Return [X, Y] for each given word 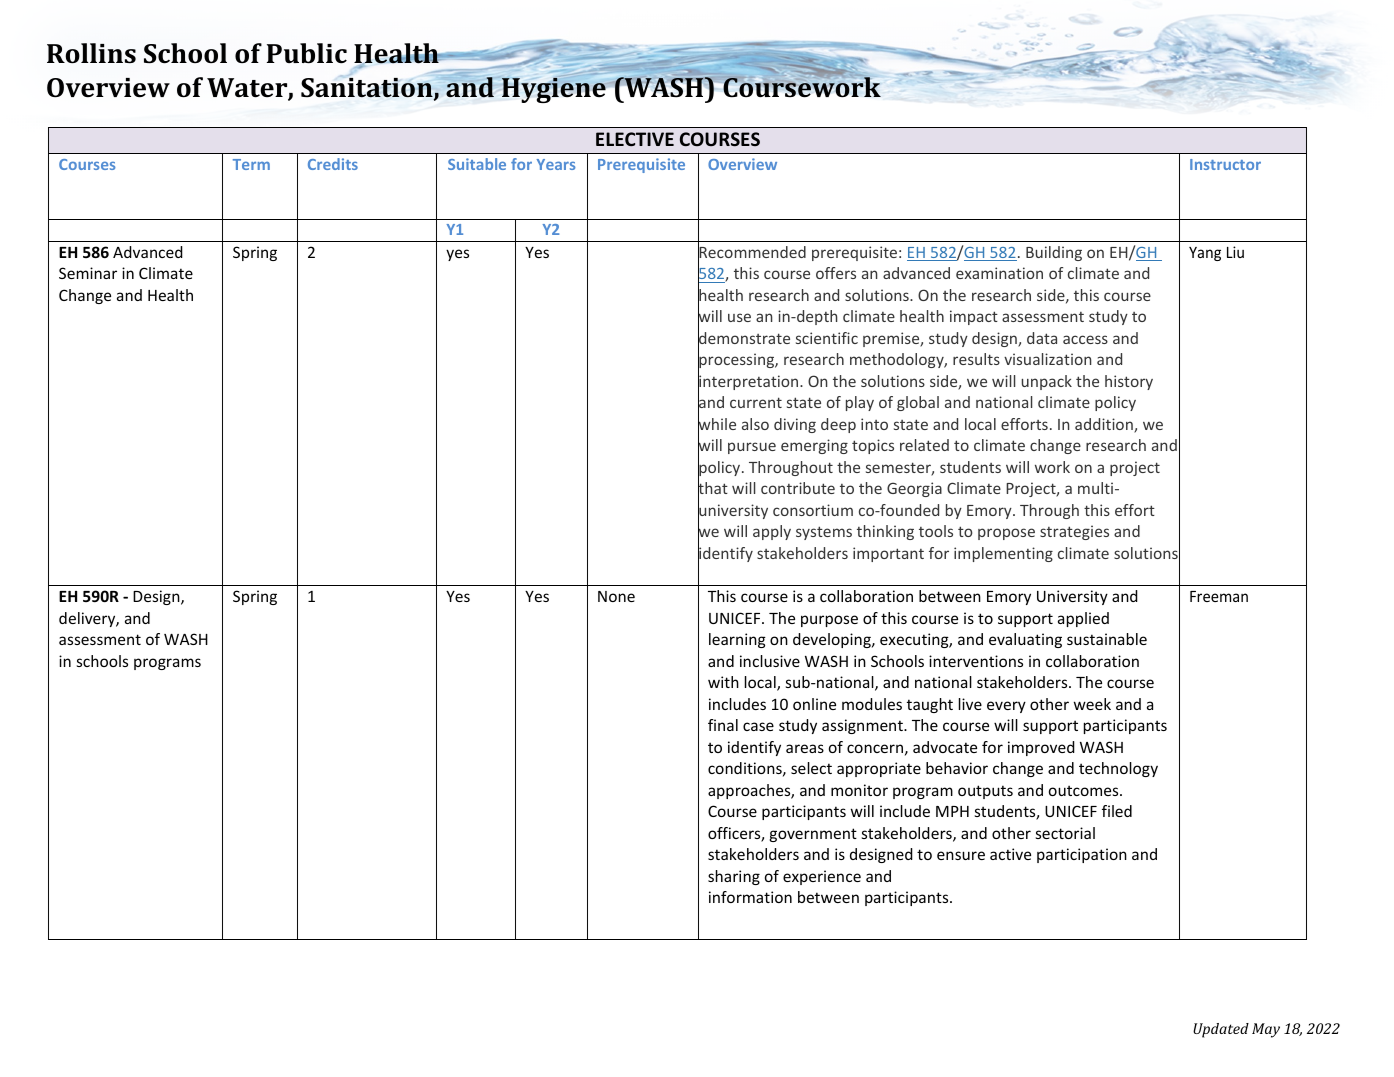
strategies [1074, 532]
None [616, 596]
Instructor [1225, 164]
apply [772, 532]
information [750, 897]
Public [307, 53]
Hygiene [554, 89]
